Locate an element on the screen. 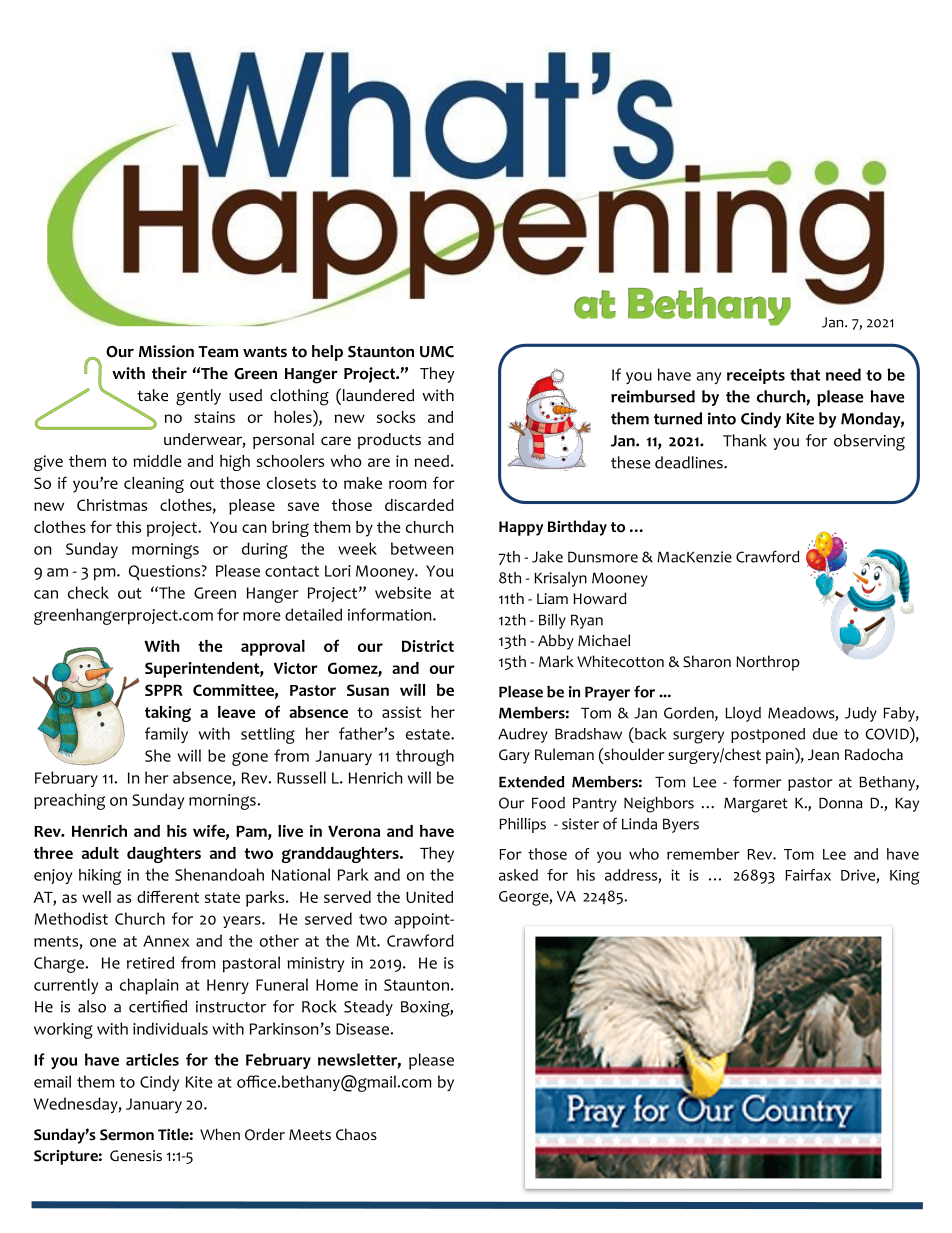 Image resolution: width=952 pixels, height=1233 pixels. Sermon is located at coordinates (127, 1135).
